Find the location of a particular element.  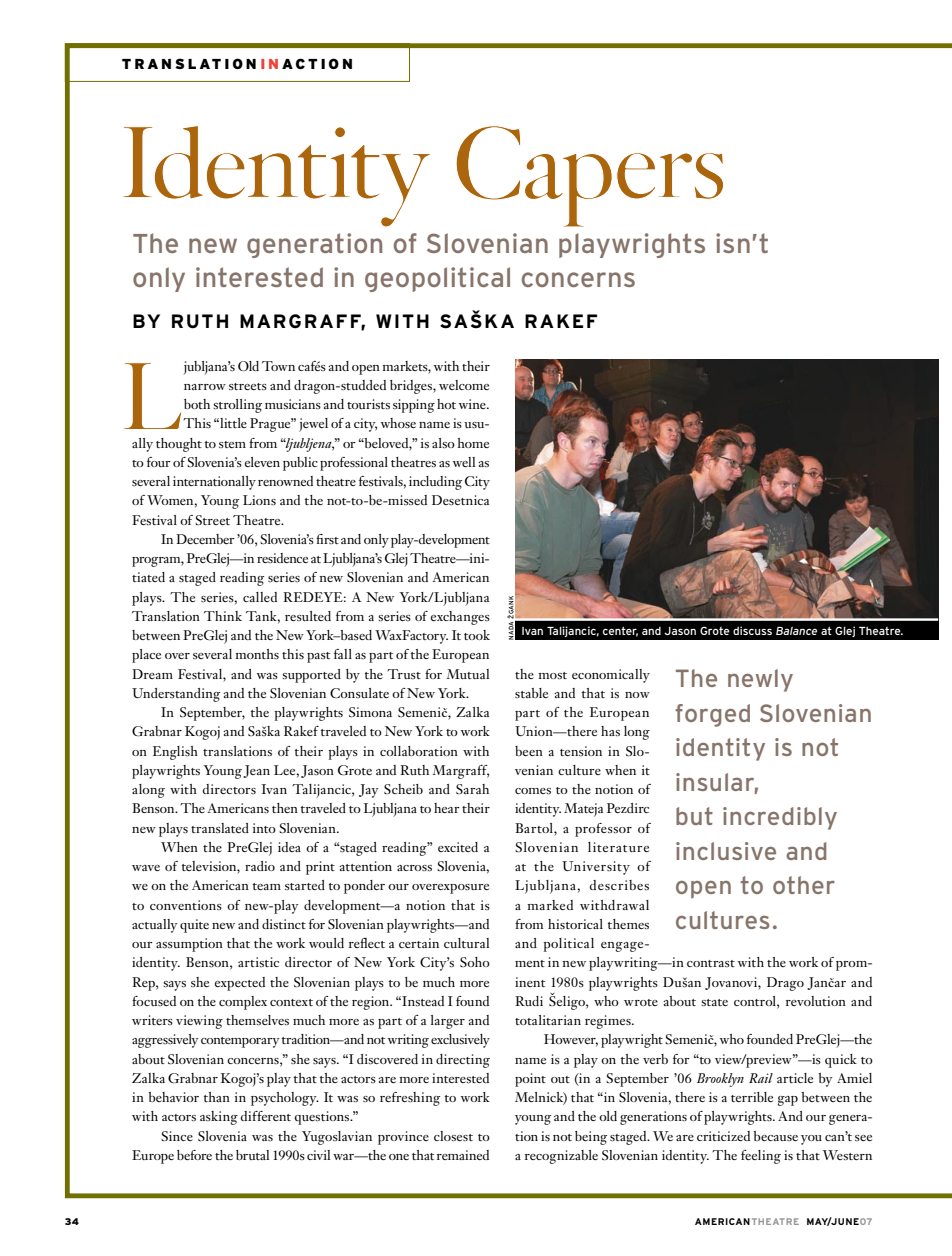

Balance is located at coordinates (796, 630).
